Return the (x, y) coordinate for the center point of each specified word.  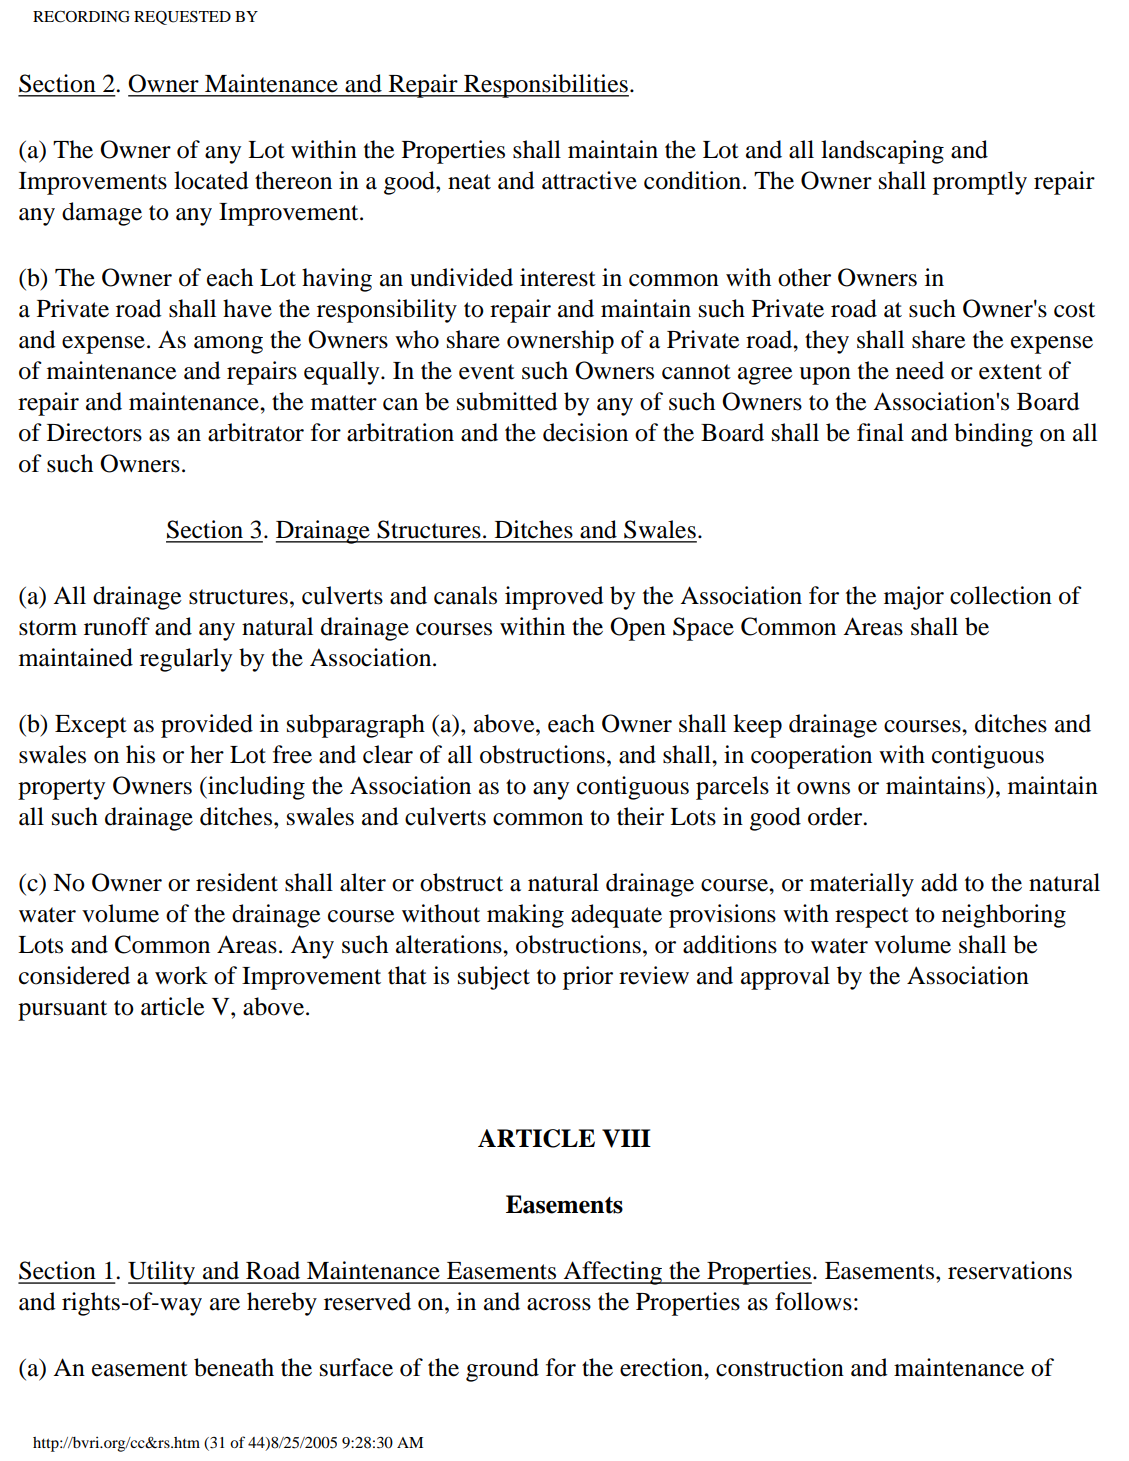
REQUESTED (182, 18)
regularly (186, 660)
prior (588, 978)
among (228, 345)
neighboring (1004, 916)
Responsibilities (545, 86)
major (914, 598)
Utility (162, 1273)
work (181, 975)
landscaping (882, 152)
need (920, 370)
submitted (507, 401)
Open (638, 629)
